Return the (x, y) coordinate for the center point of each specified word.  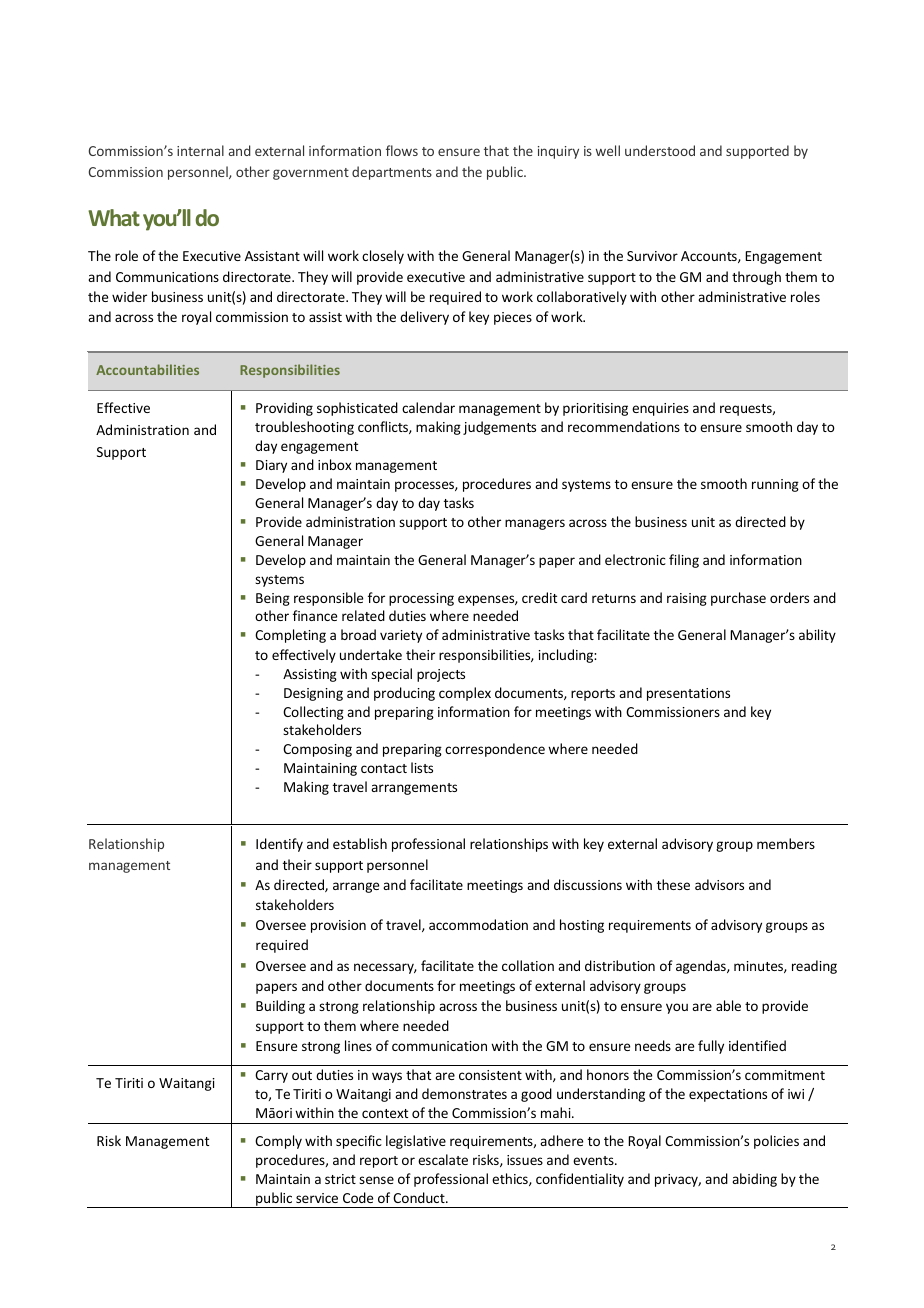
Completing (290, 636)
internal (200, 150)
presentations (688, 694)
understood (660, 150)
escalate (443, 1159)
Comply (278, 1142)
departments (392, 173)
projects (441, 675)
